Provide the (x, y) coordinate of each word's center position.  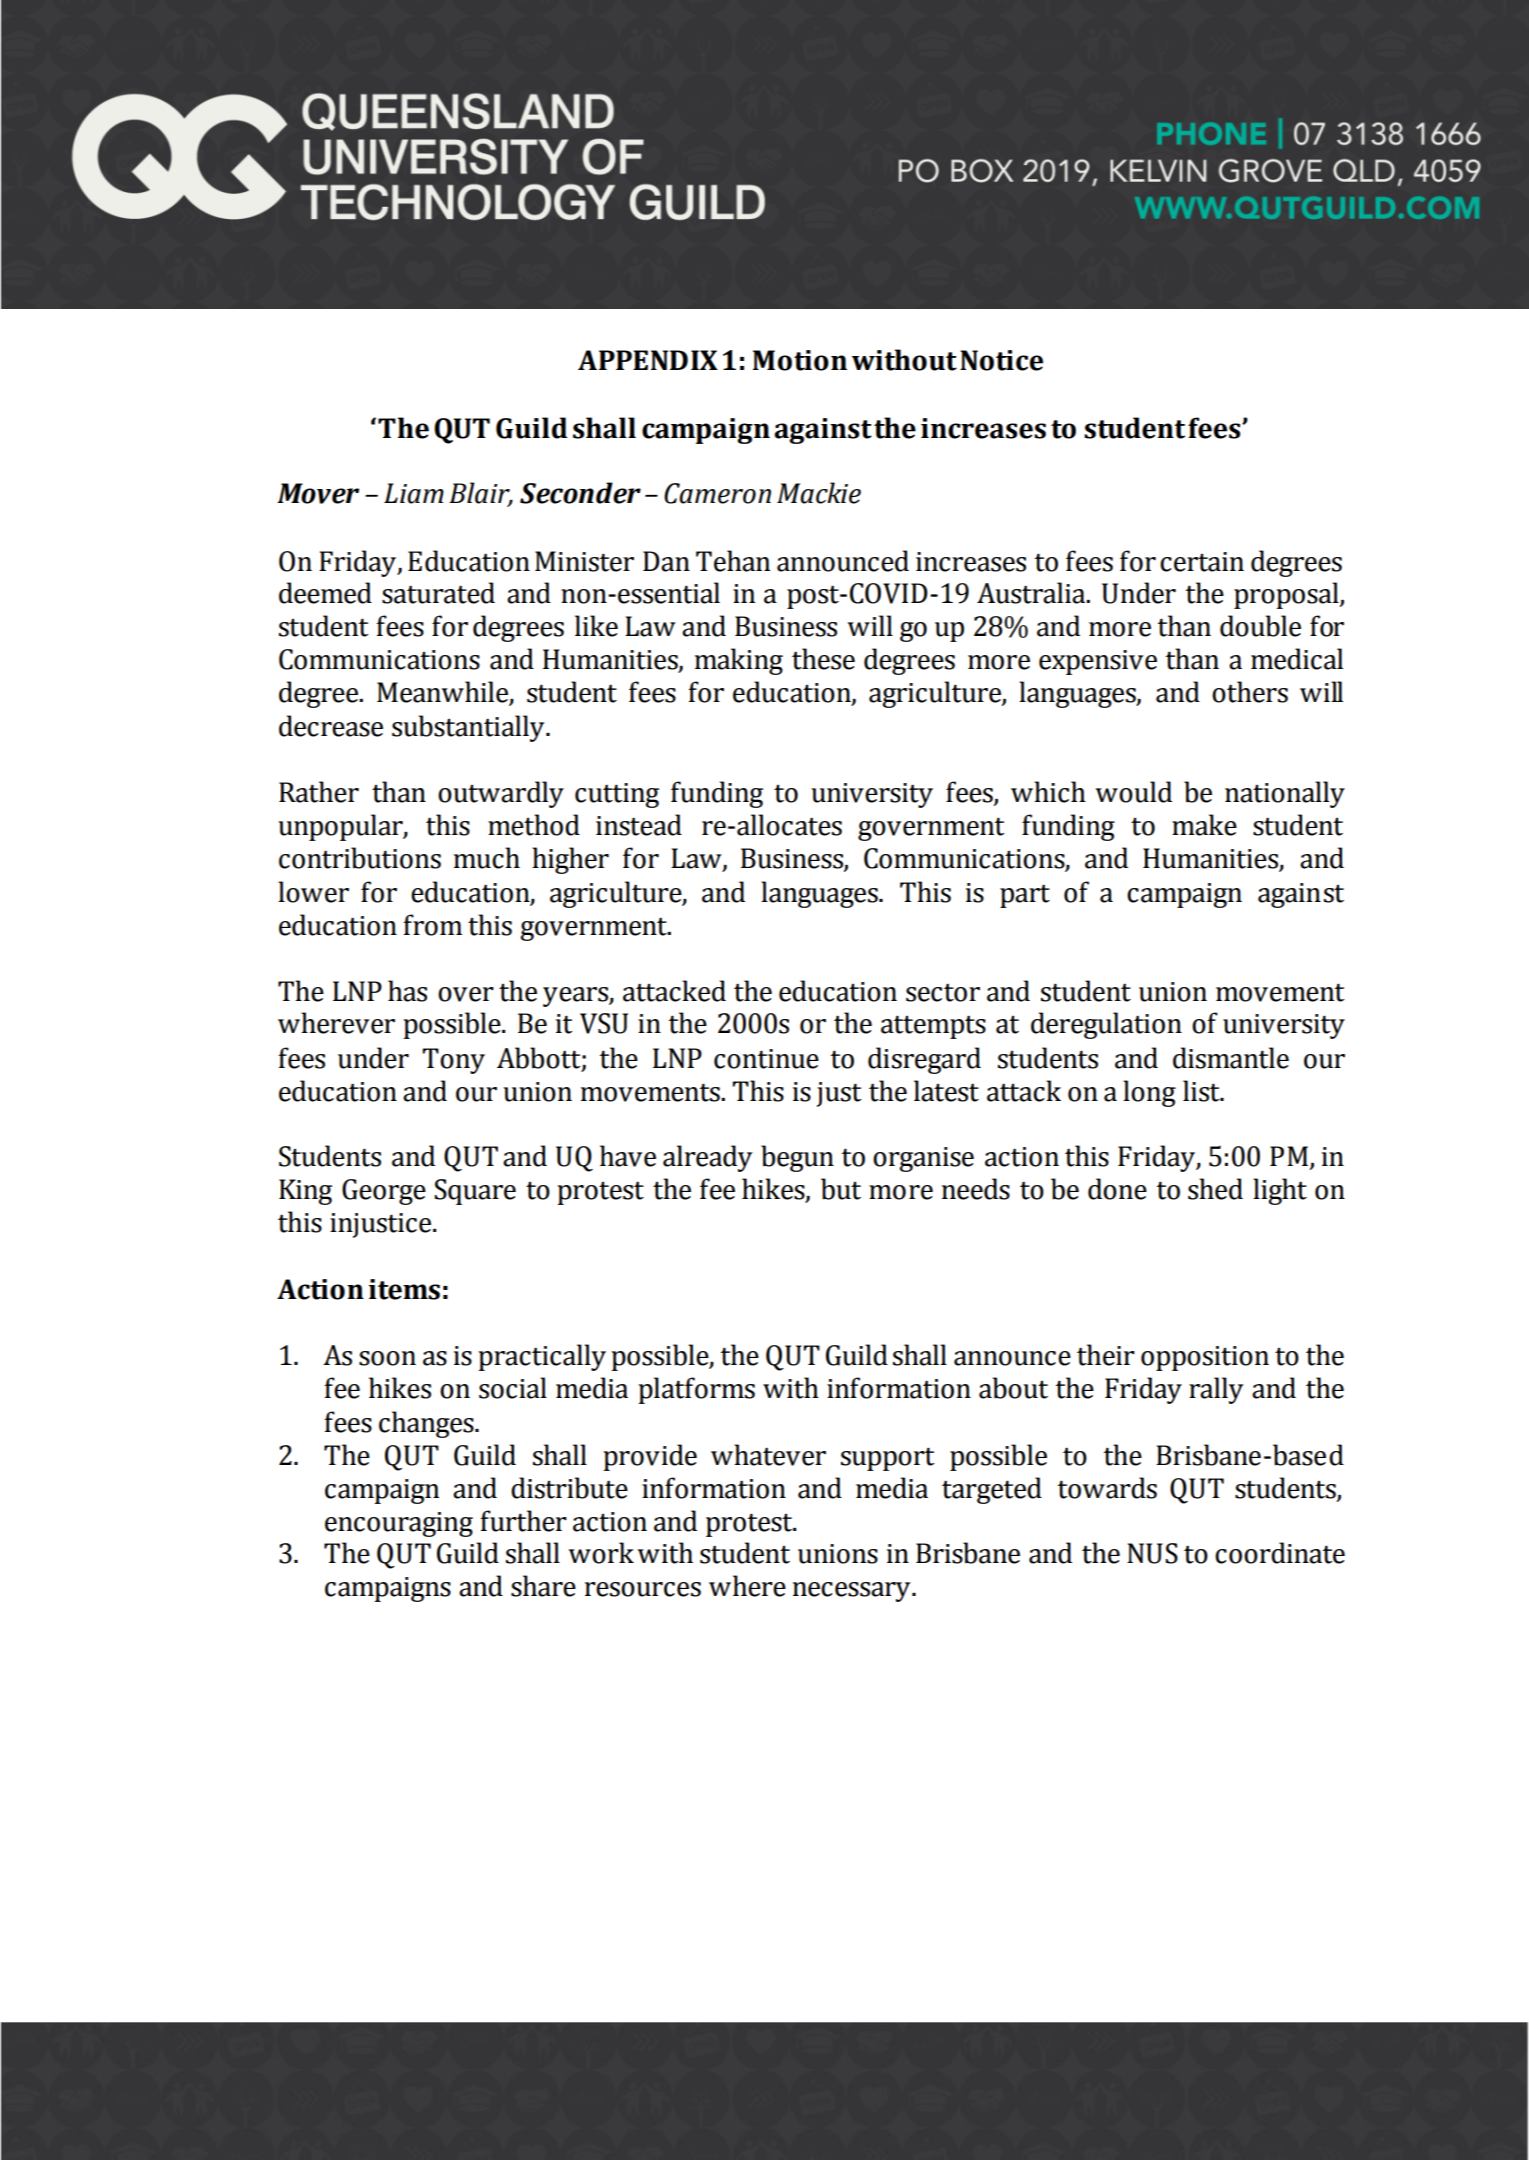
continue (766, 1059)
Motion (800, 360)
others (1250, 692)
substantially (469, 728)
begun (797, 1158)
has (407, 991)
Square (475, 1192)
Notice (1001, 360)
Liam (414, 493)
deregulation (1106, 1025)
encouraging (399, 1524)
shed (1215, 1189)
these (823, 659)
